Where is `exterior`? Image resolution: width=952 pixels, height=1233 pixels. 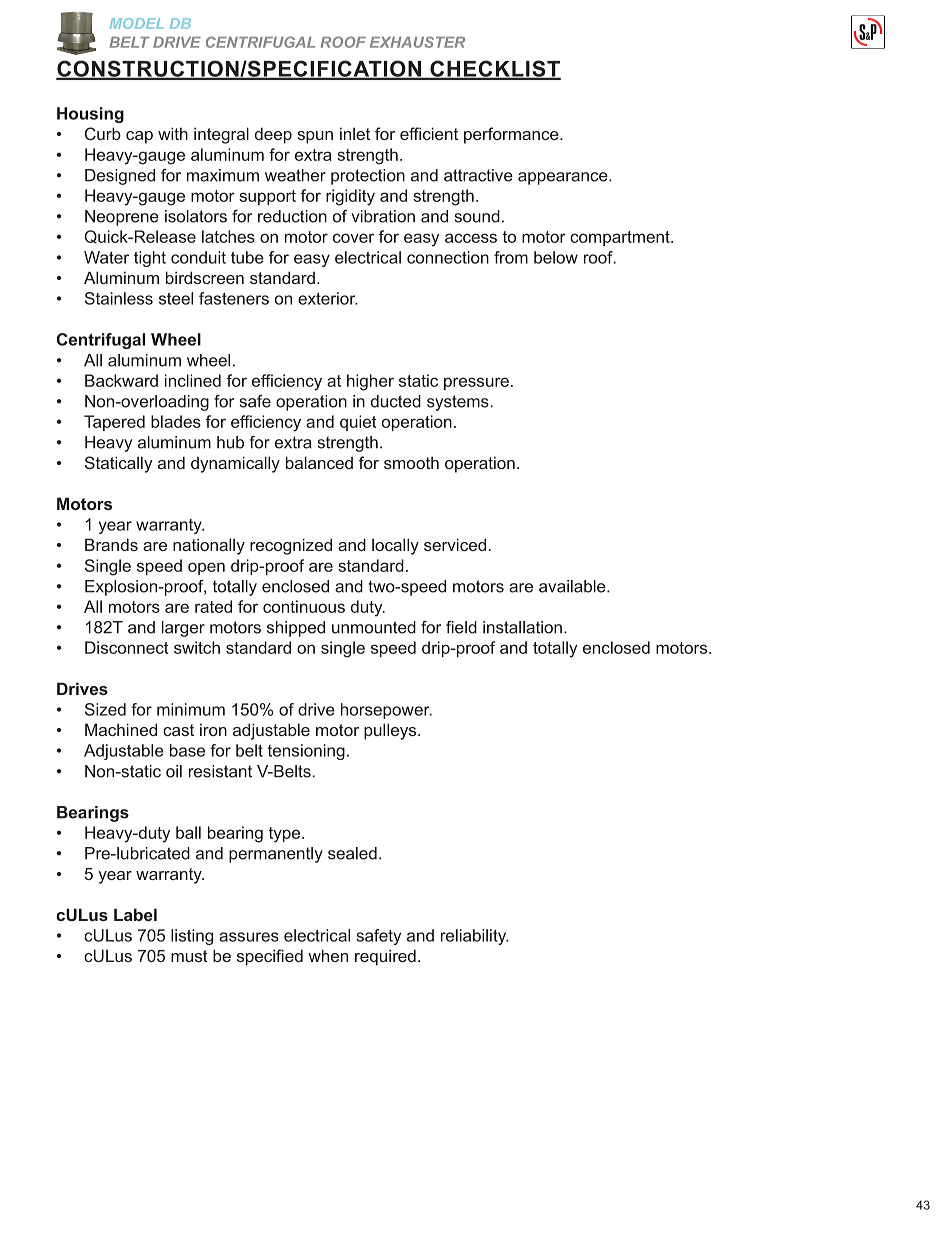
exterior is located at coordinates (328, 298).
